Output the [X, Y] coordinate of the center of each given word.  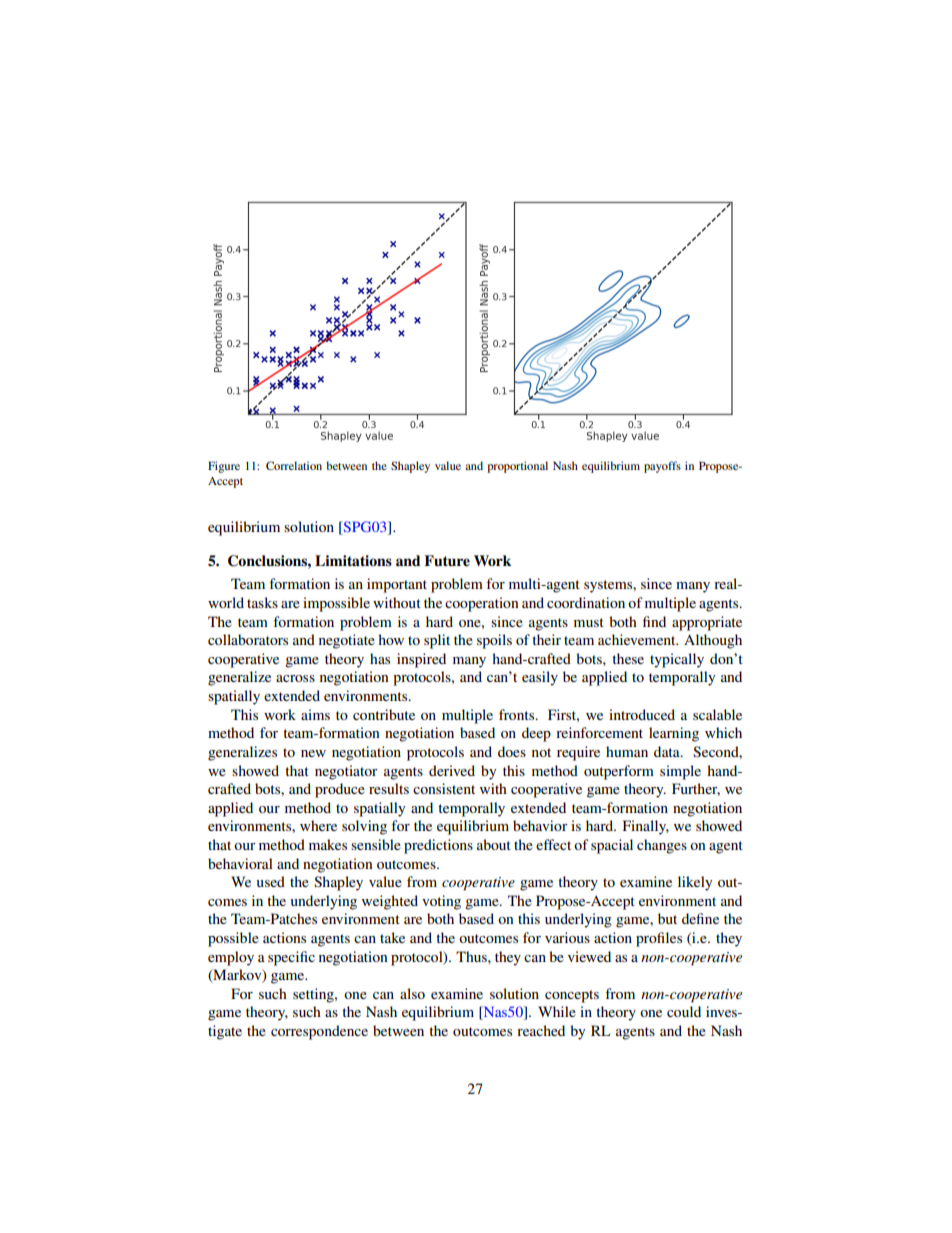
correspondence [319, 1032]
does [512, 751]
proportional [517, 467]
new [313, 753]
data [668, 751]
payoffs [662, 467]
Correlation [294, 465]
